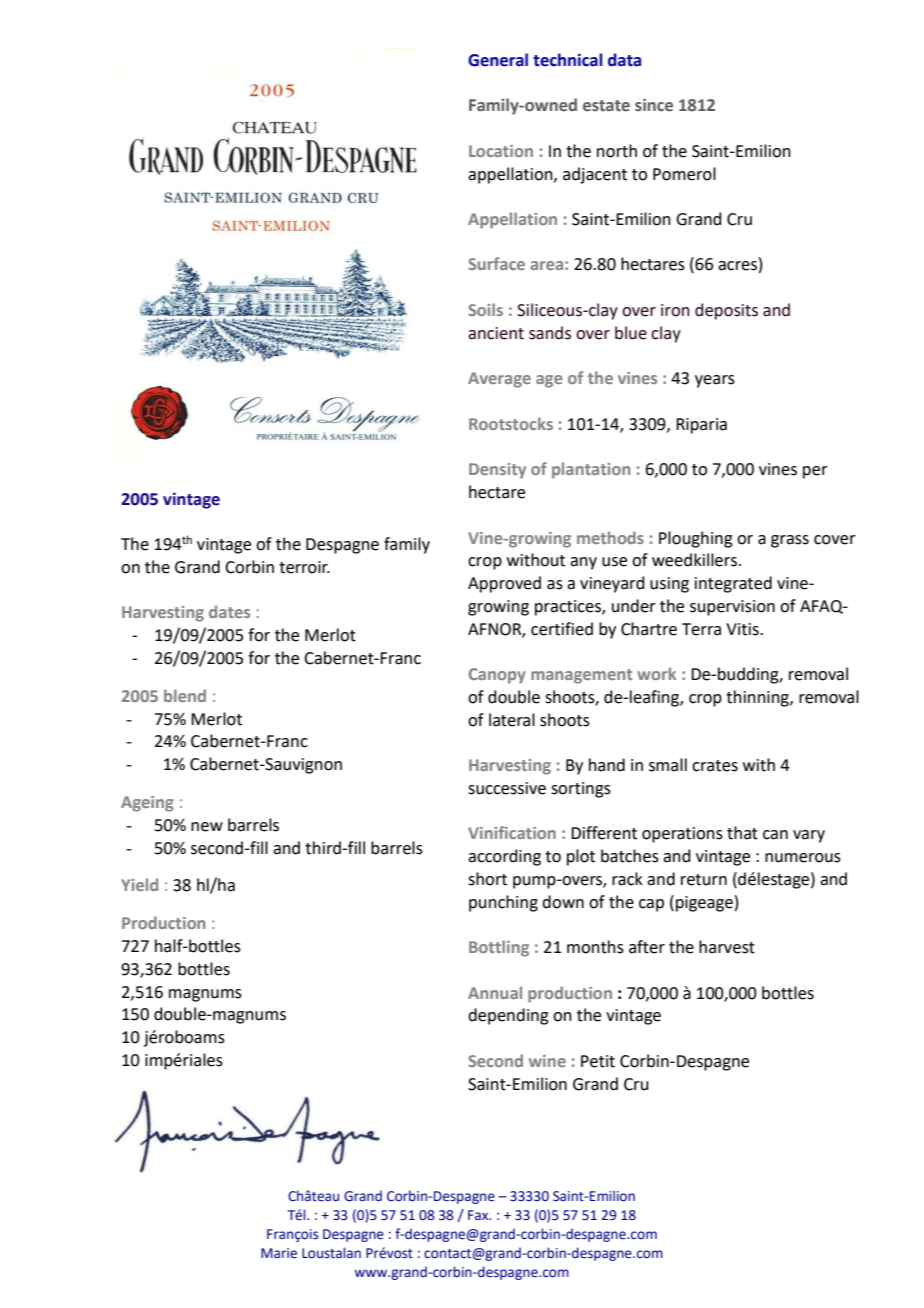 The image size is (924, 1308). I want to click on Marie, so click(279, 1253).
